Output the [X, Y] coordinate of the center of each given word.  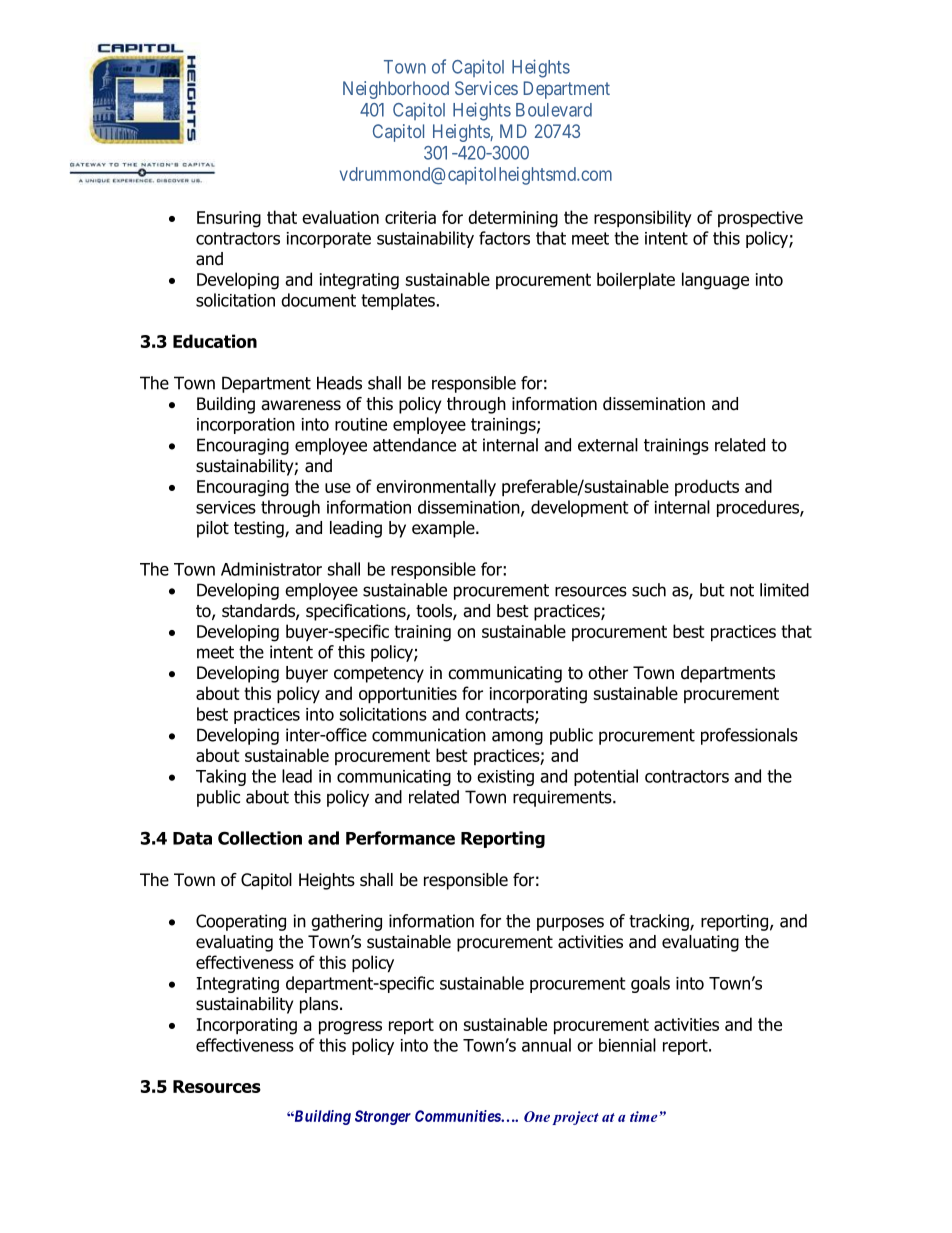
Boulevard [554, 110]
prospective [760, 219]
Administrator [271, 569]
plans [320, 1005]
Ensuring [229, 219]
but [712, 590]
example [444, 529]
